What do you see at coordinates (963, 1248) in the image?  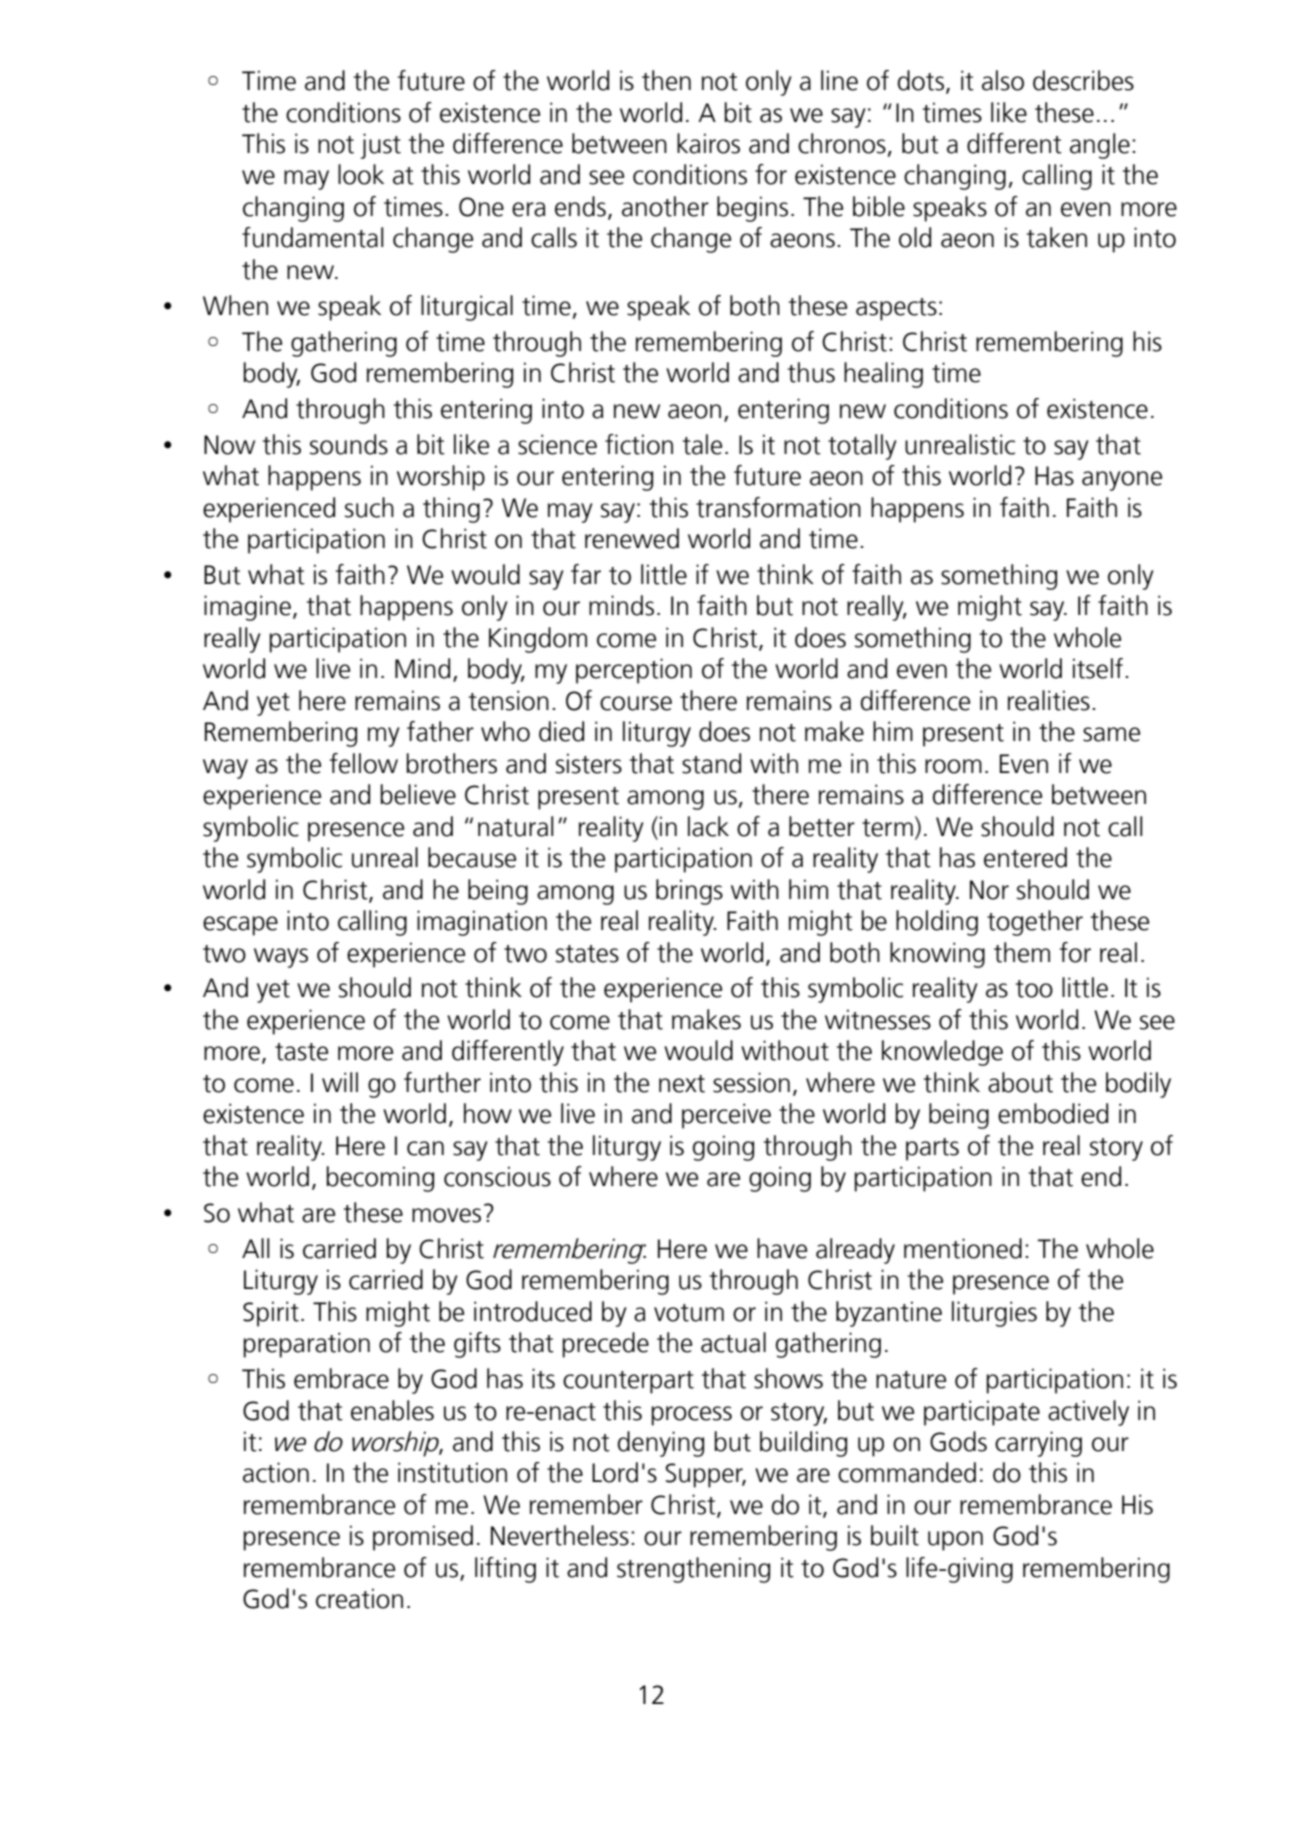 I see `mentioned` at bounding box center [963, 1248].
